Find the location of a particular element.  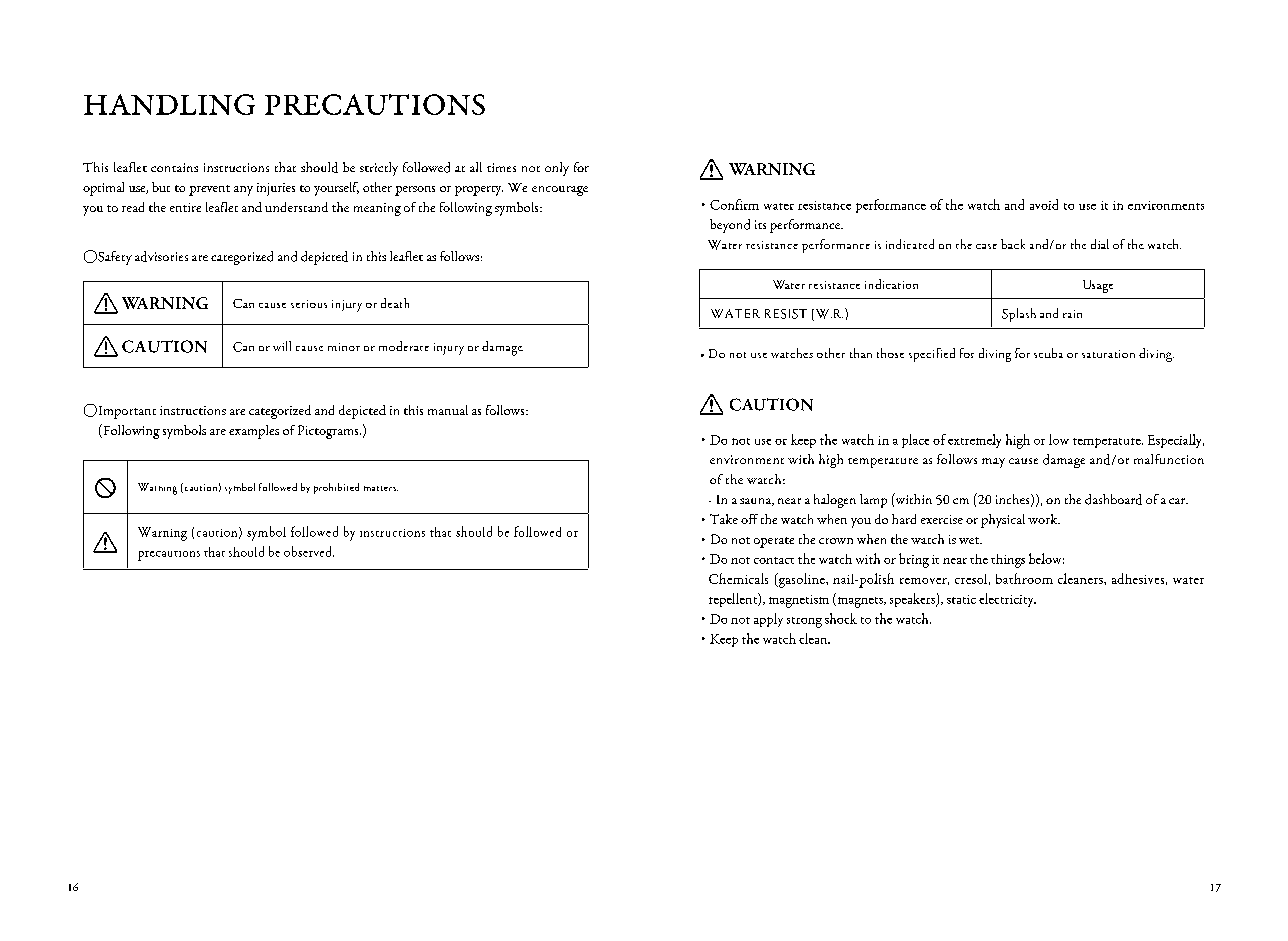

HANDLING is located at coordinates (169, 104).
